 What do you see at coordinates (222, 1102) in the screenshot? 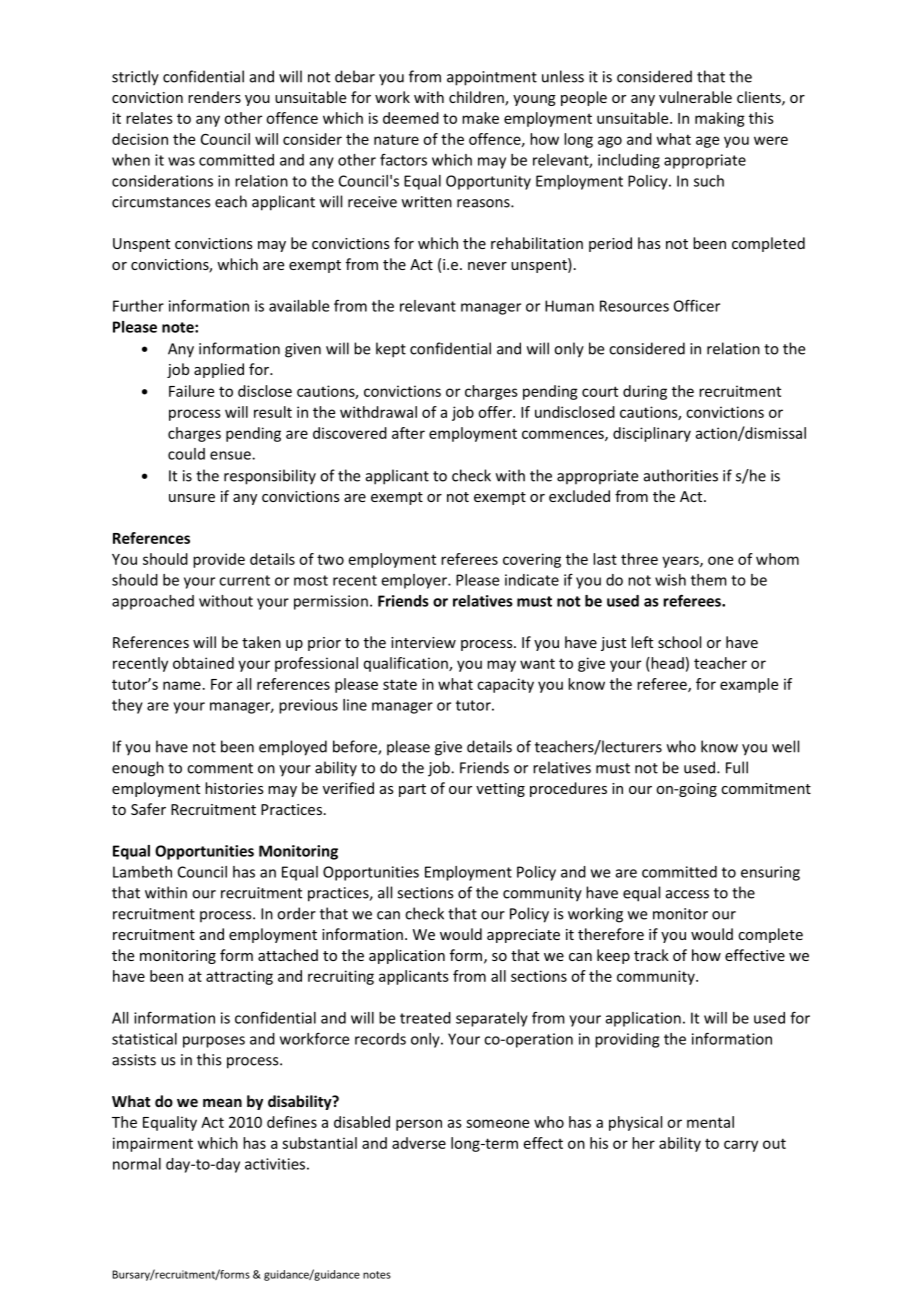
I see `mean` at bounding box center [222, 1102].
